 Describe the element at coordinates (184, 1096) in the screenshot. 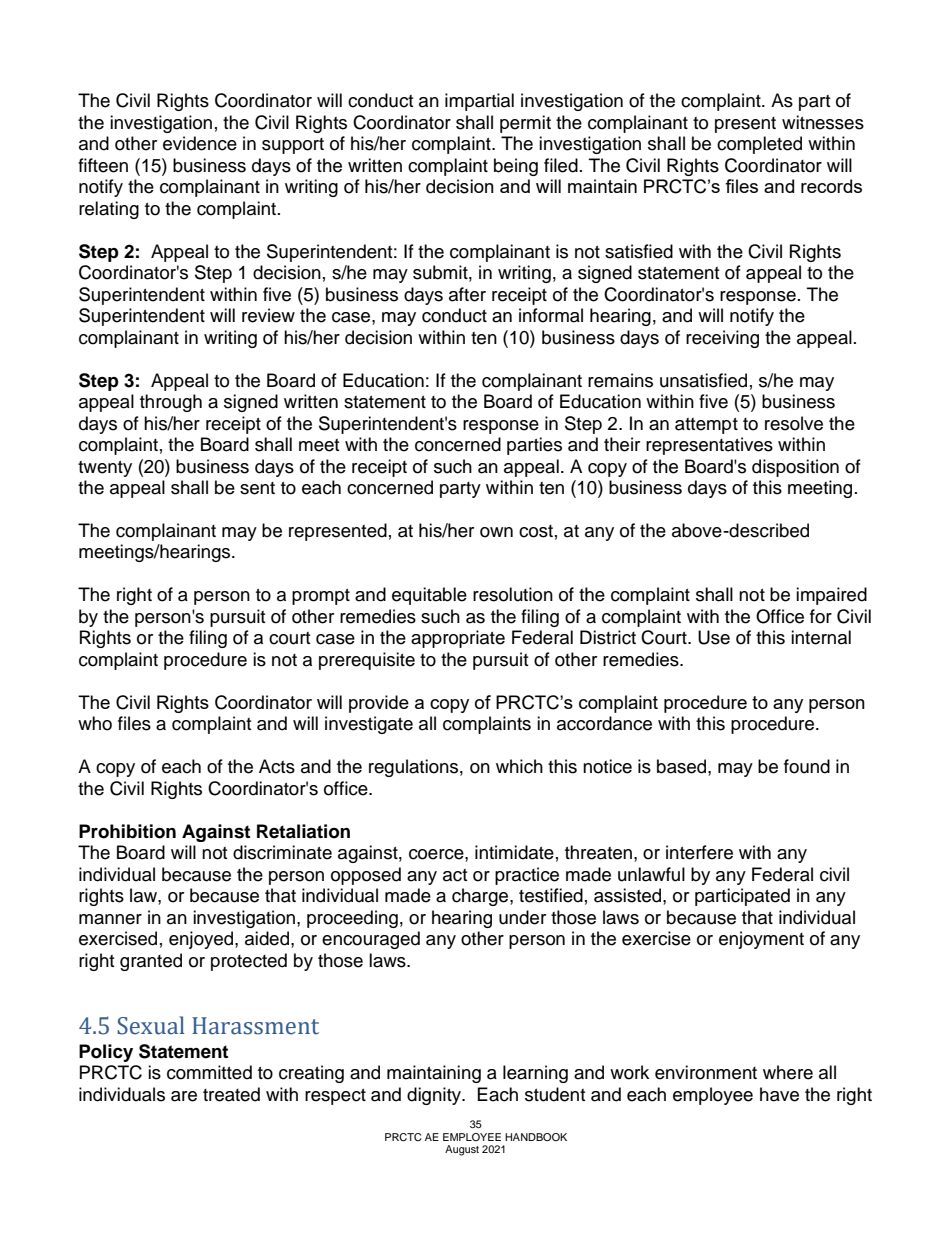

I see `are` at that location.
